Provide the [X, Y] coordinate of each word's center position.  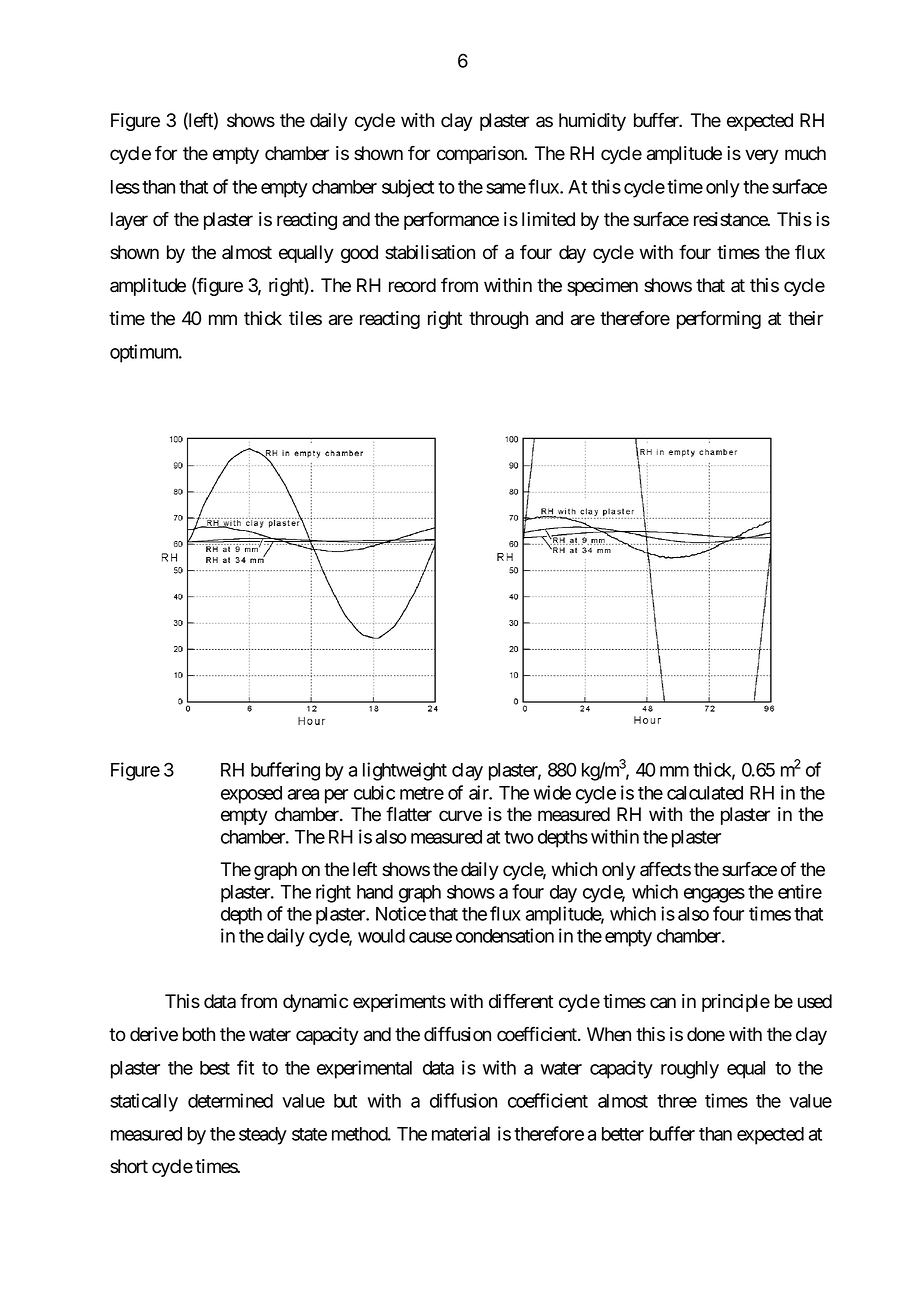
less [125, 187]
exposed [251, 795]
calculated [705, 793]
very [762, 156]
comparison [481, 155]
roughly [690, 1070]
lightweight [405, 771]
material [461, 1133]
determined [230, 1100]
